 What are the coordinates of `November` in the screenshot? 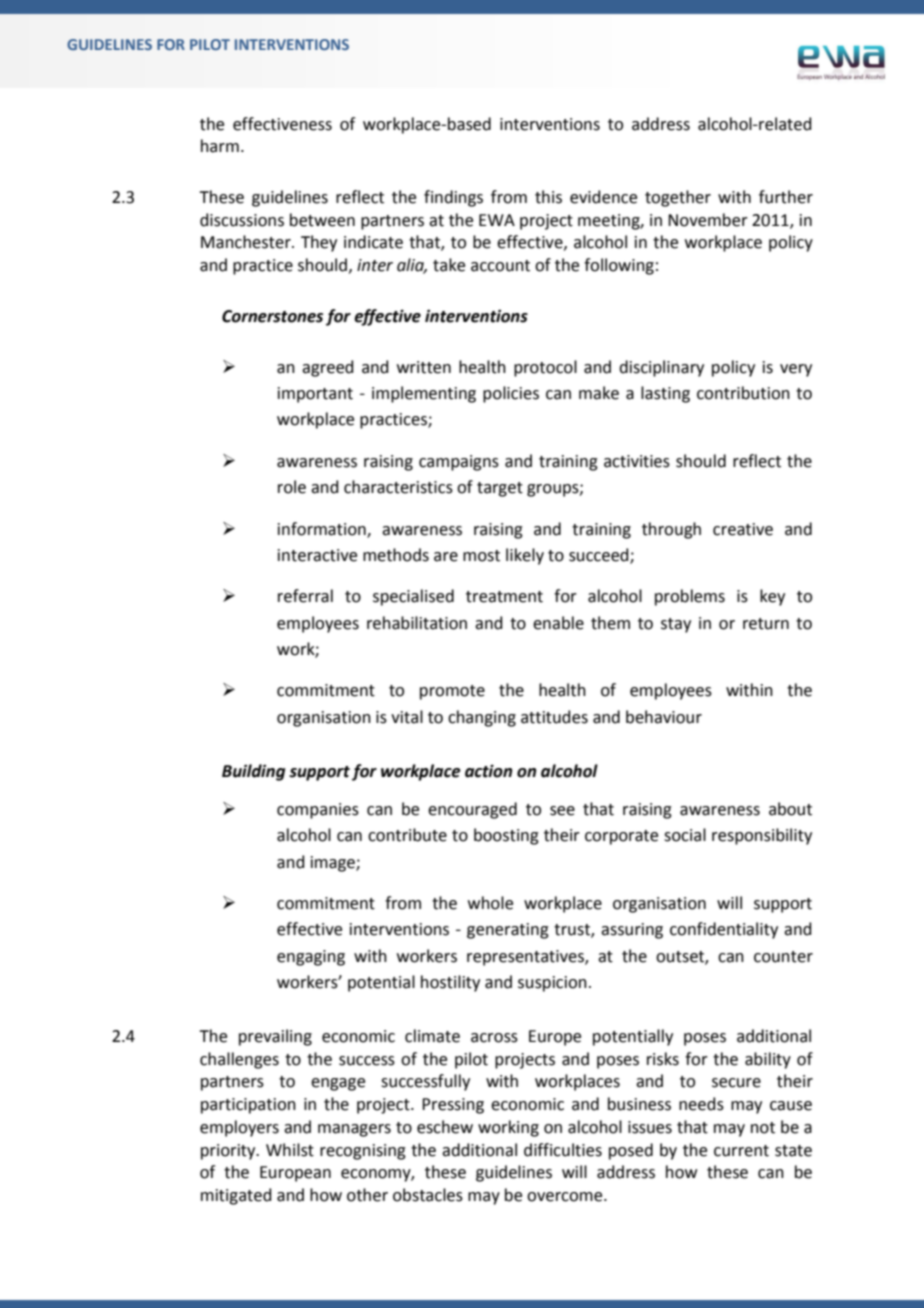 It's located at (708, 220).
